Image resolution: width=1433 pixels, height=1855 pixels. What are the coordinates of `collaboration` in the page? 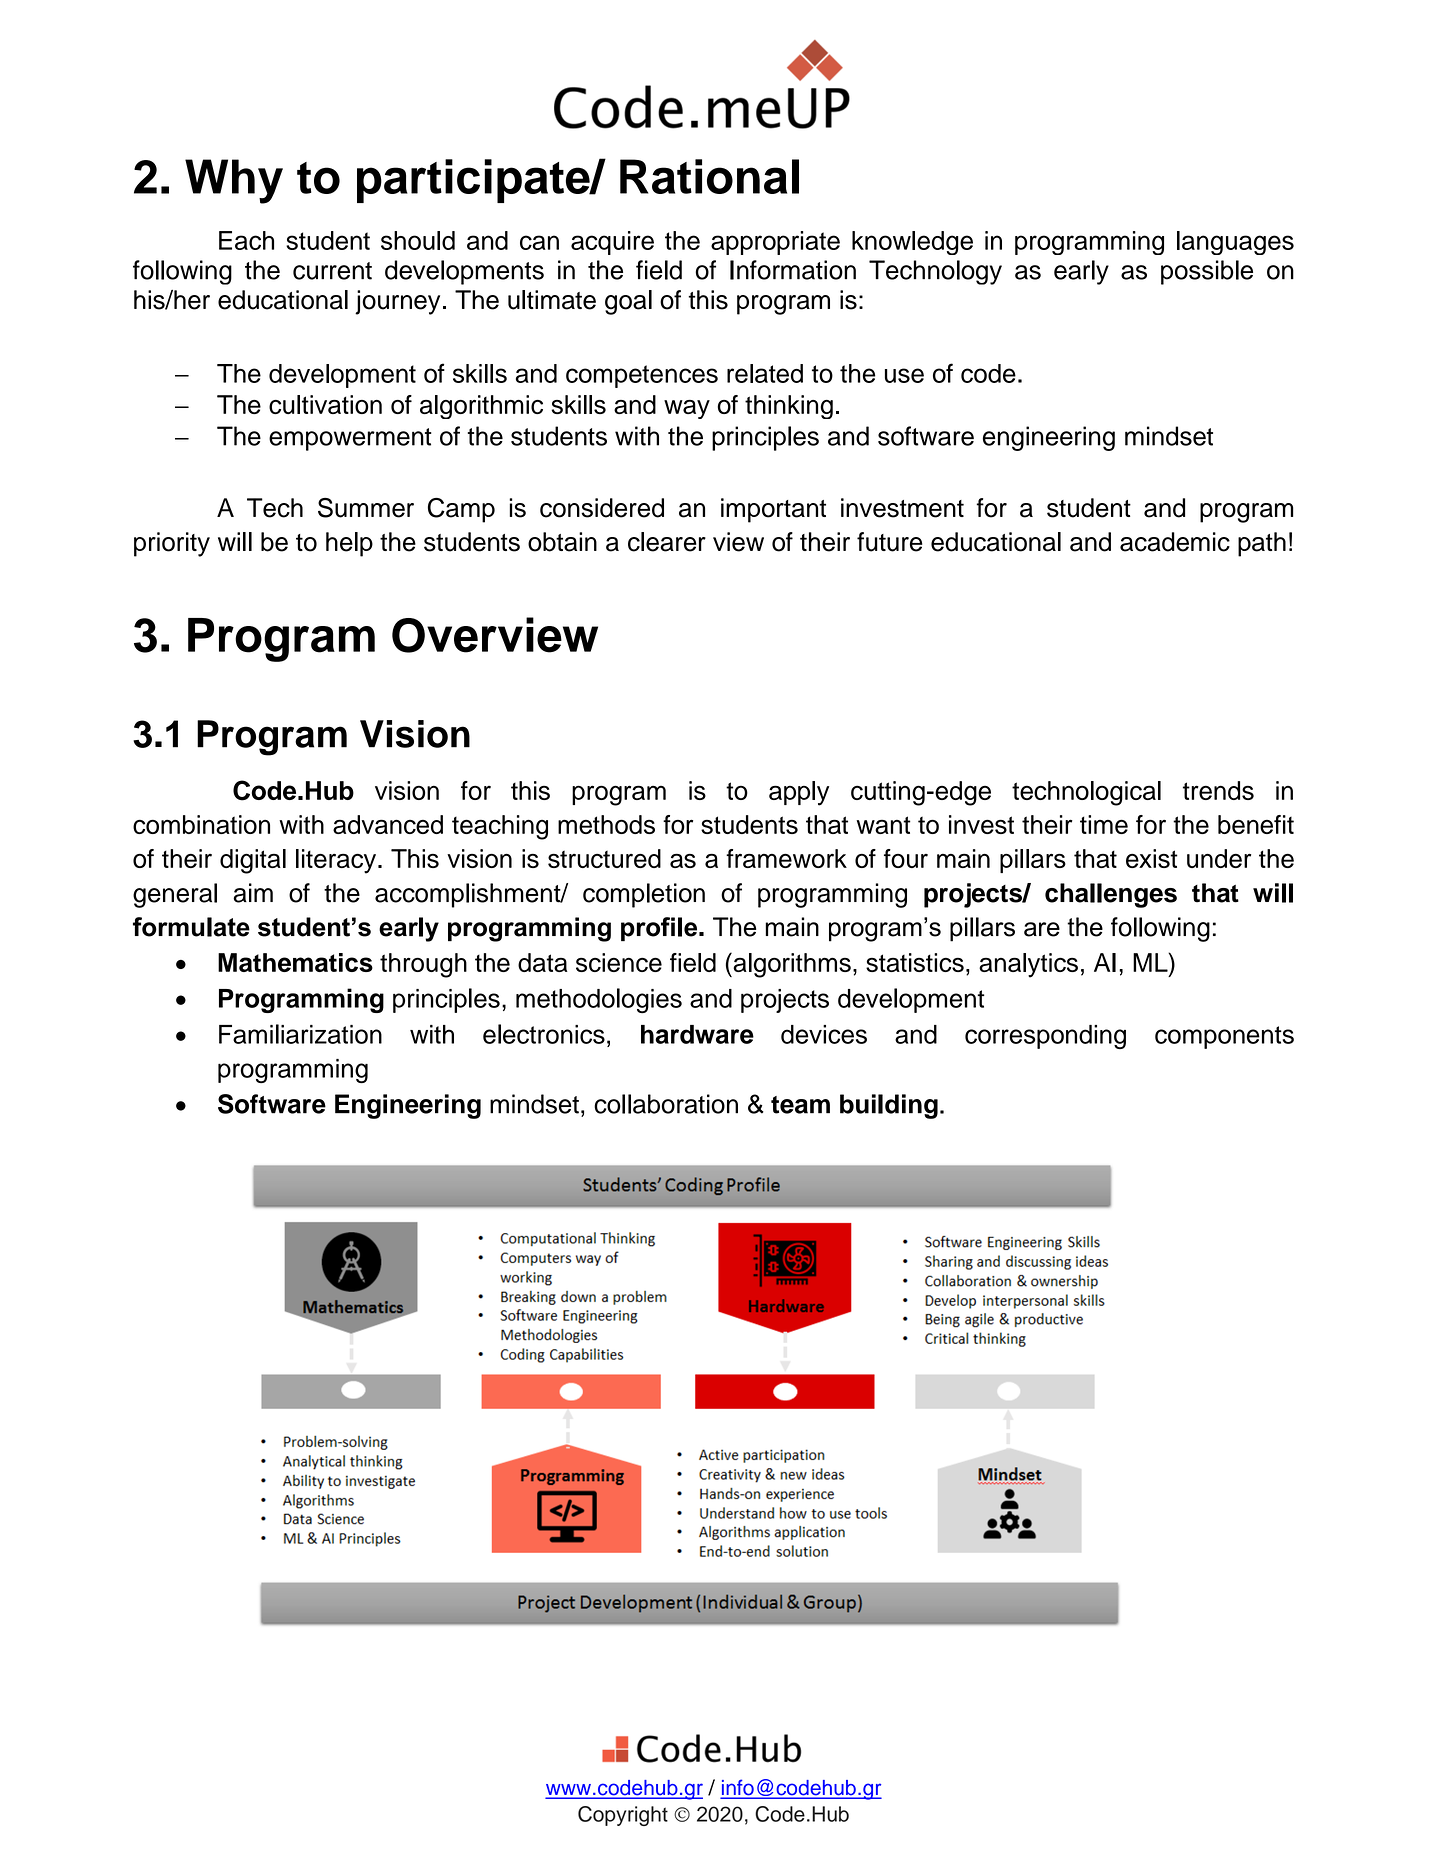 It's located at (666, 1104).
